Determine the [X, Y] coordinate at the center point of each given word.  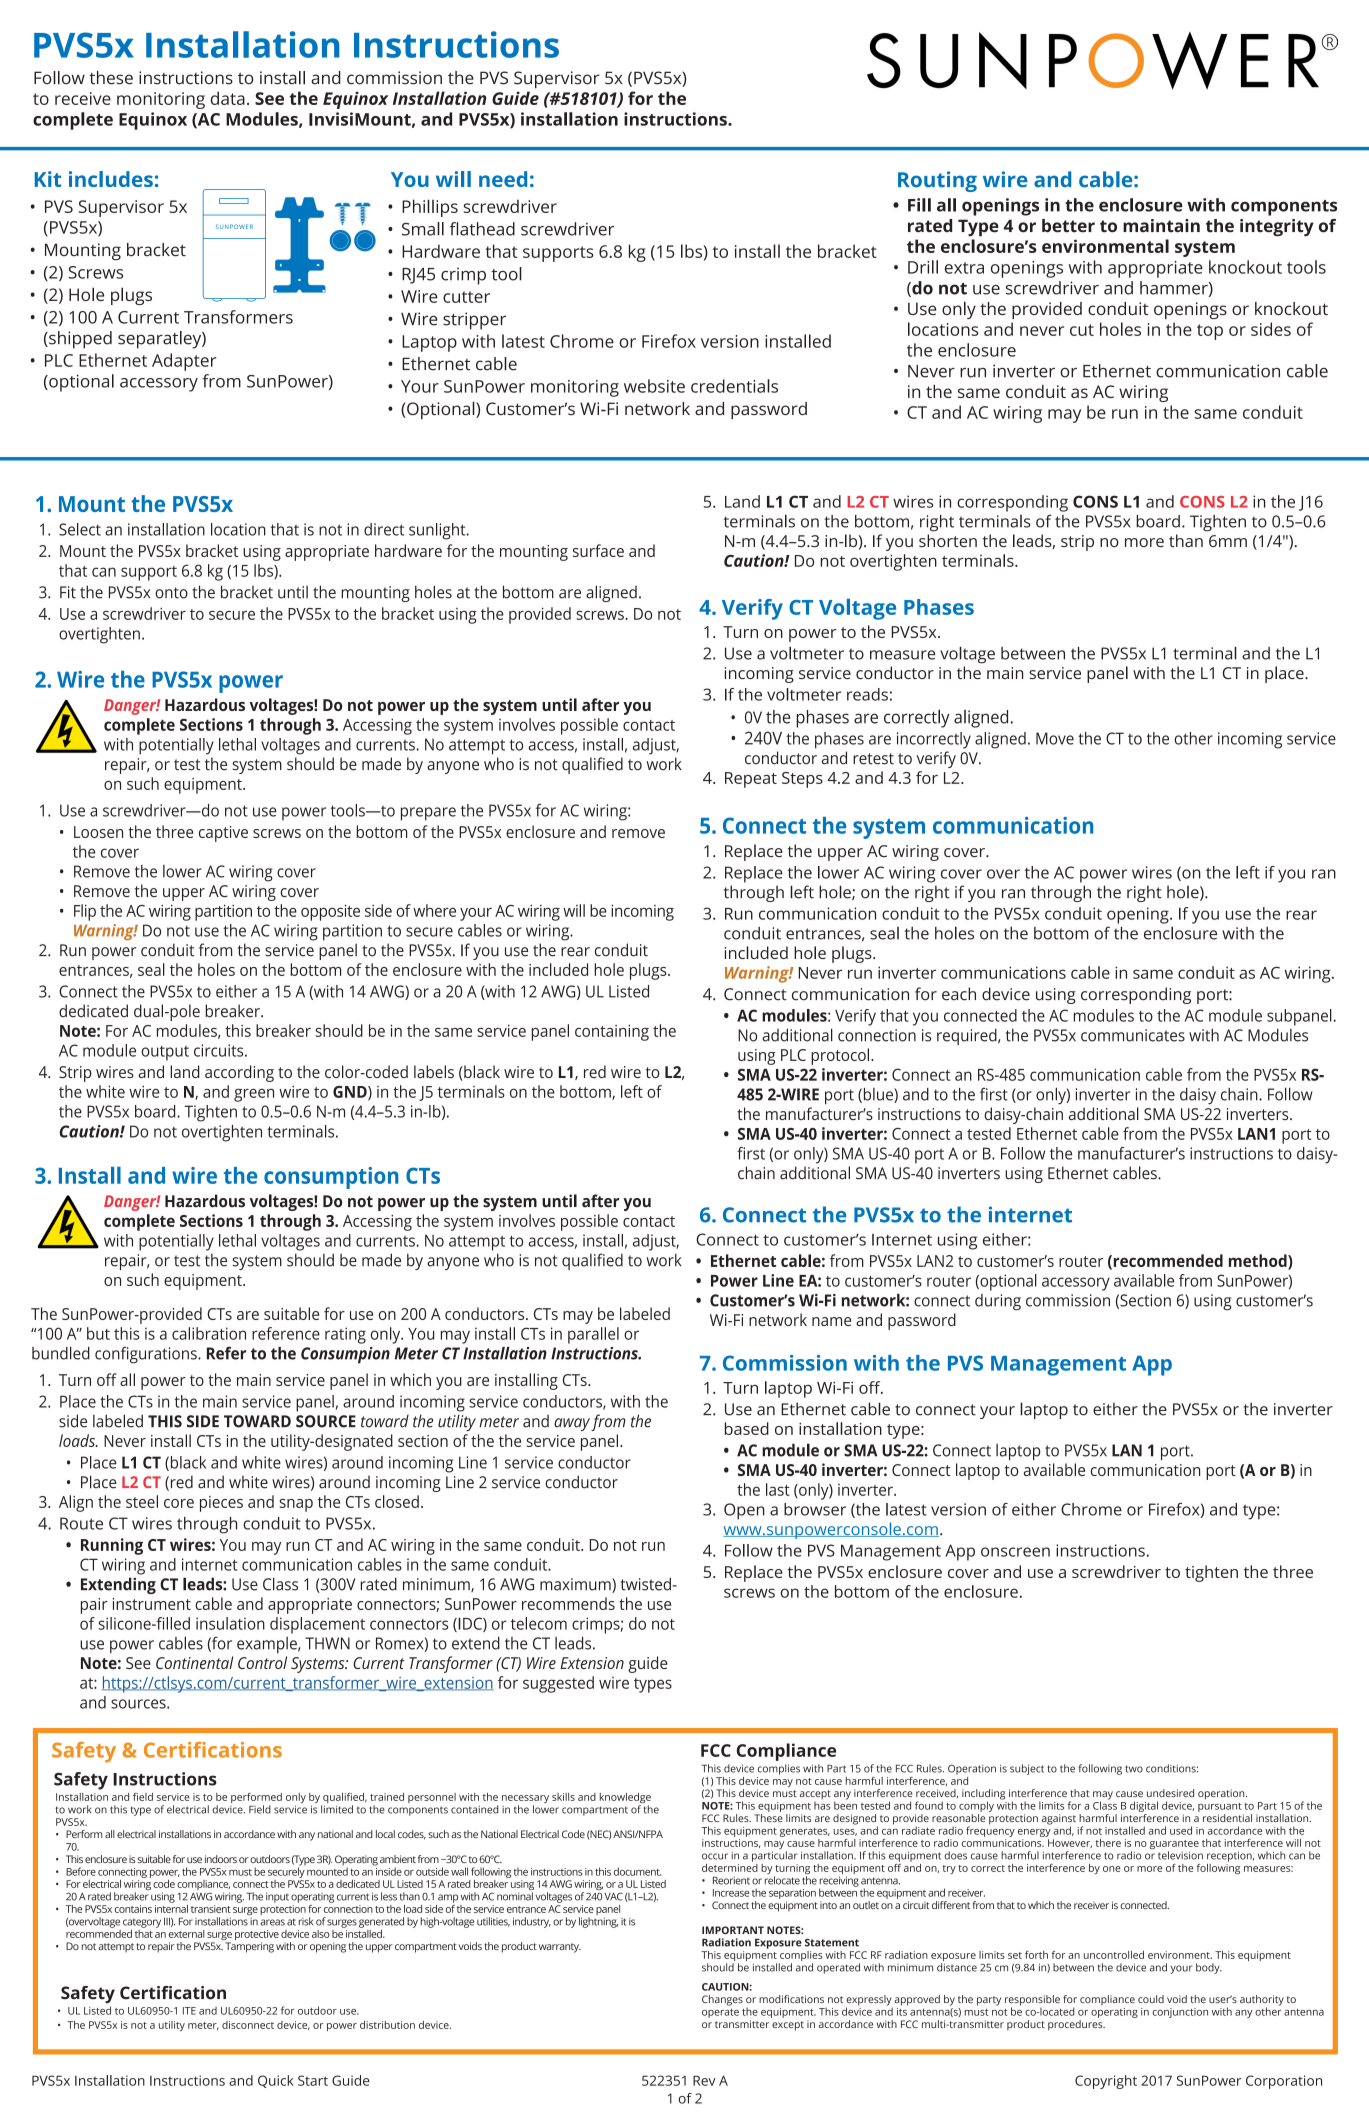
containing [612, 1033]
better [1068, 226]
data [228, 98]
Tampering [249, 1947]
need [503, 179]
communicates [1133, 1035]
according [239, 1073]
